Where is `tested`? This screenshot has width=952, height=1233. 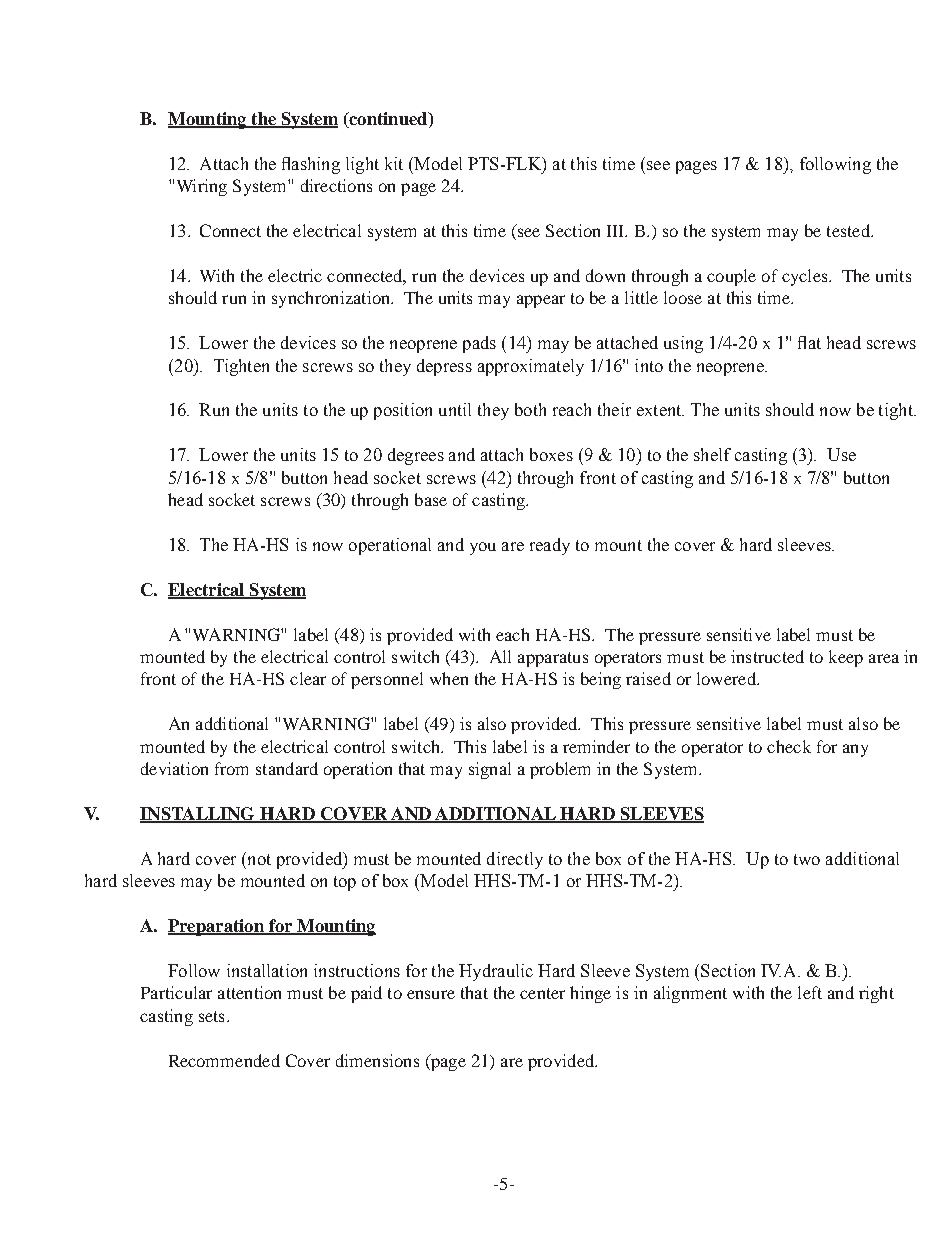 tested is located at coordinates (849, 230).
